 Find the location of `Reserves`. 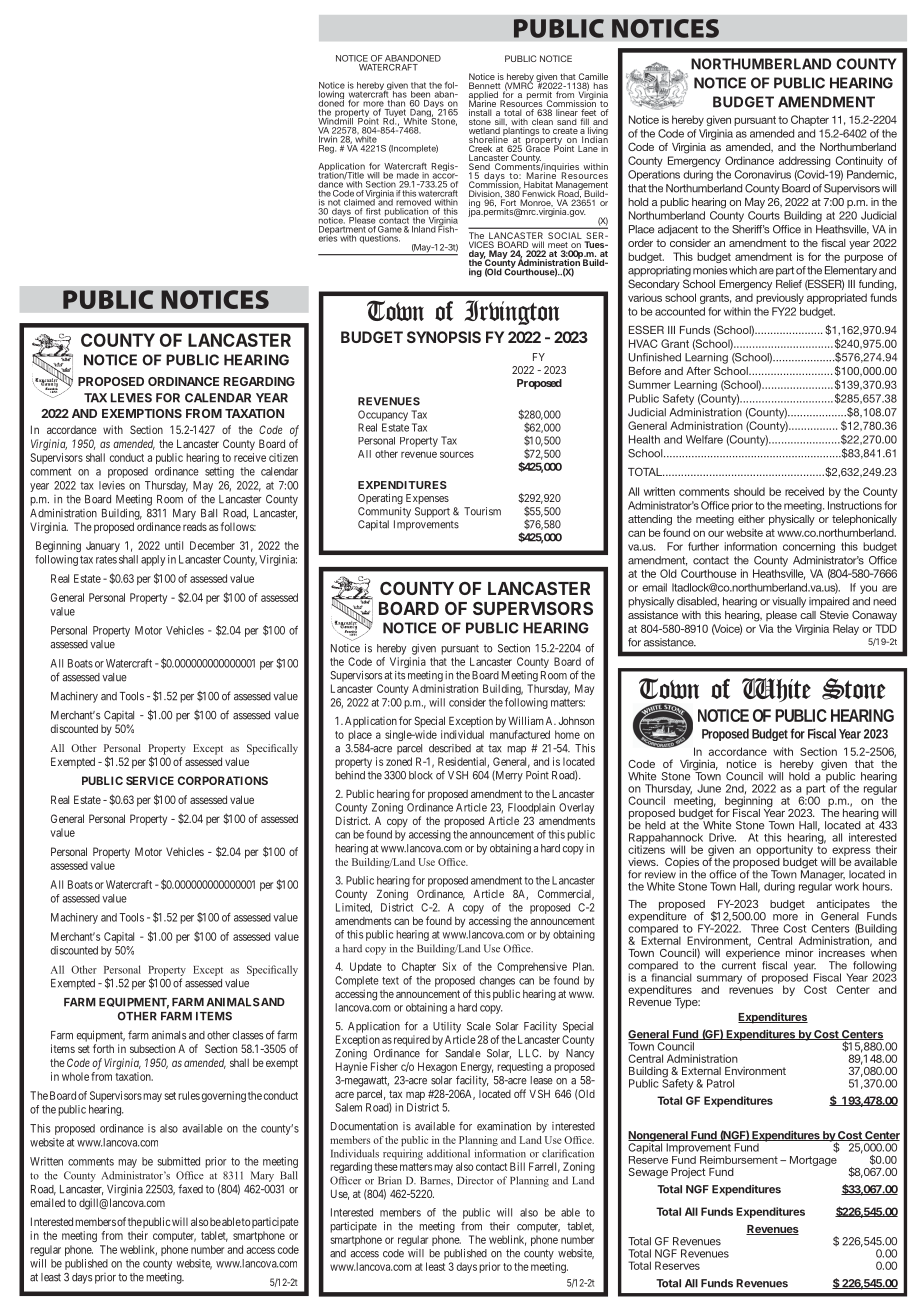

Reserves is located at coordinates (677, 1265).
